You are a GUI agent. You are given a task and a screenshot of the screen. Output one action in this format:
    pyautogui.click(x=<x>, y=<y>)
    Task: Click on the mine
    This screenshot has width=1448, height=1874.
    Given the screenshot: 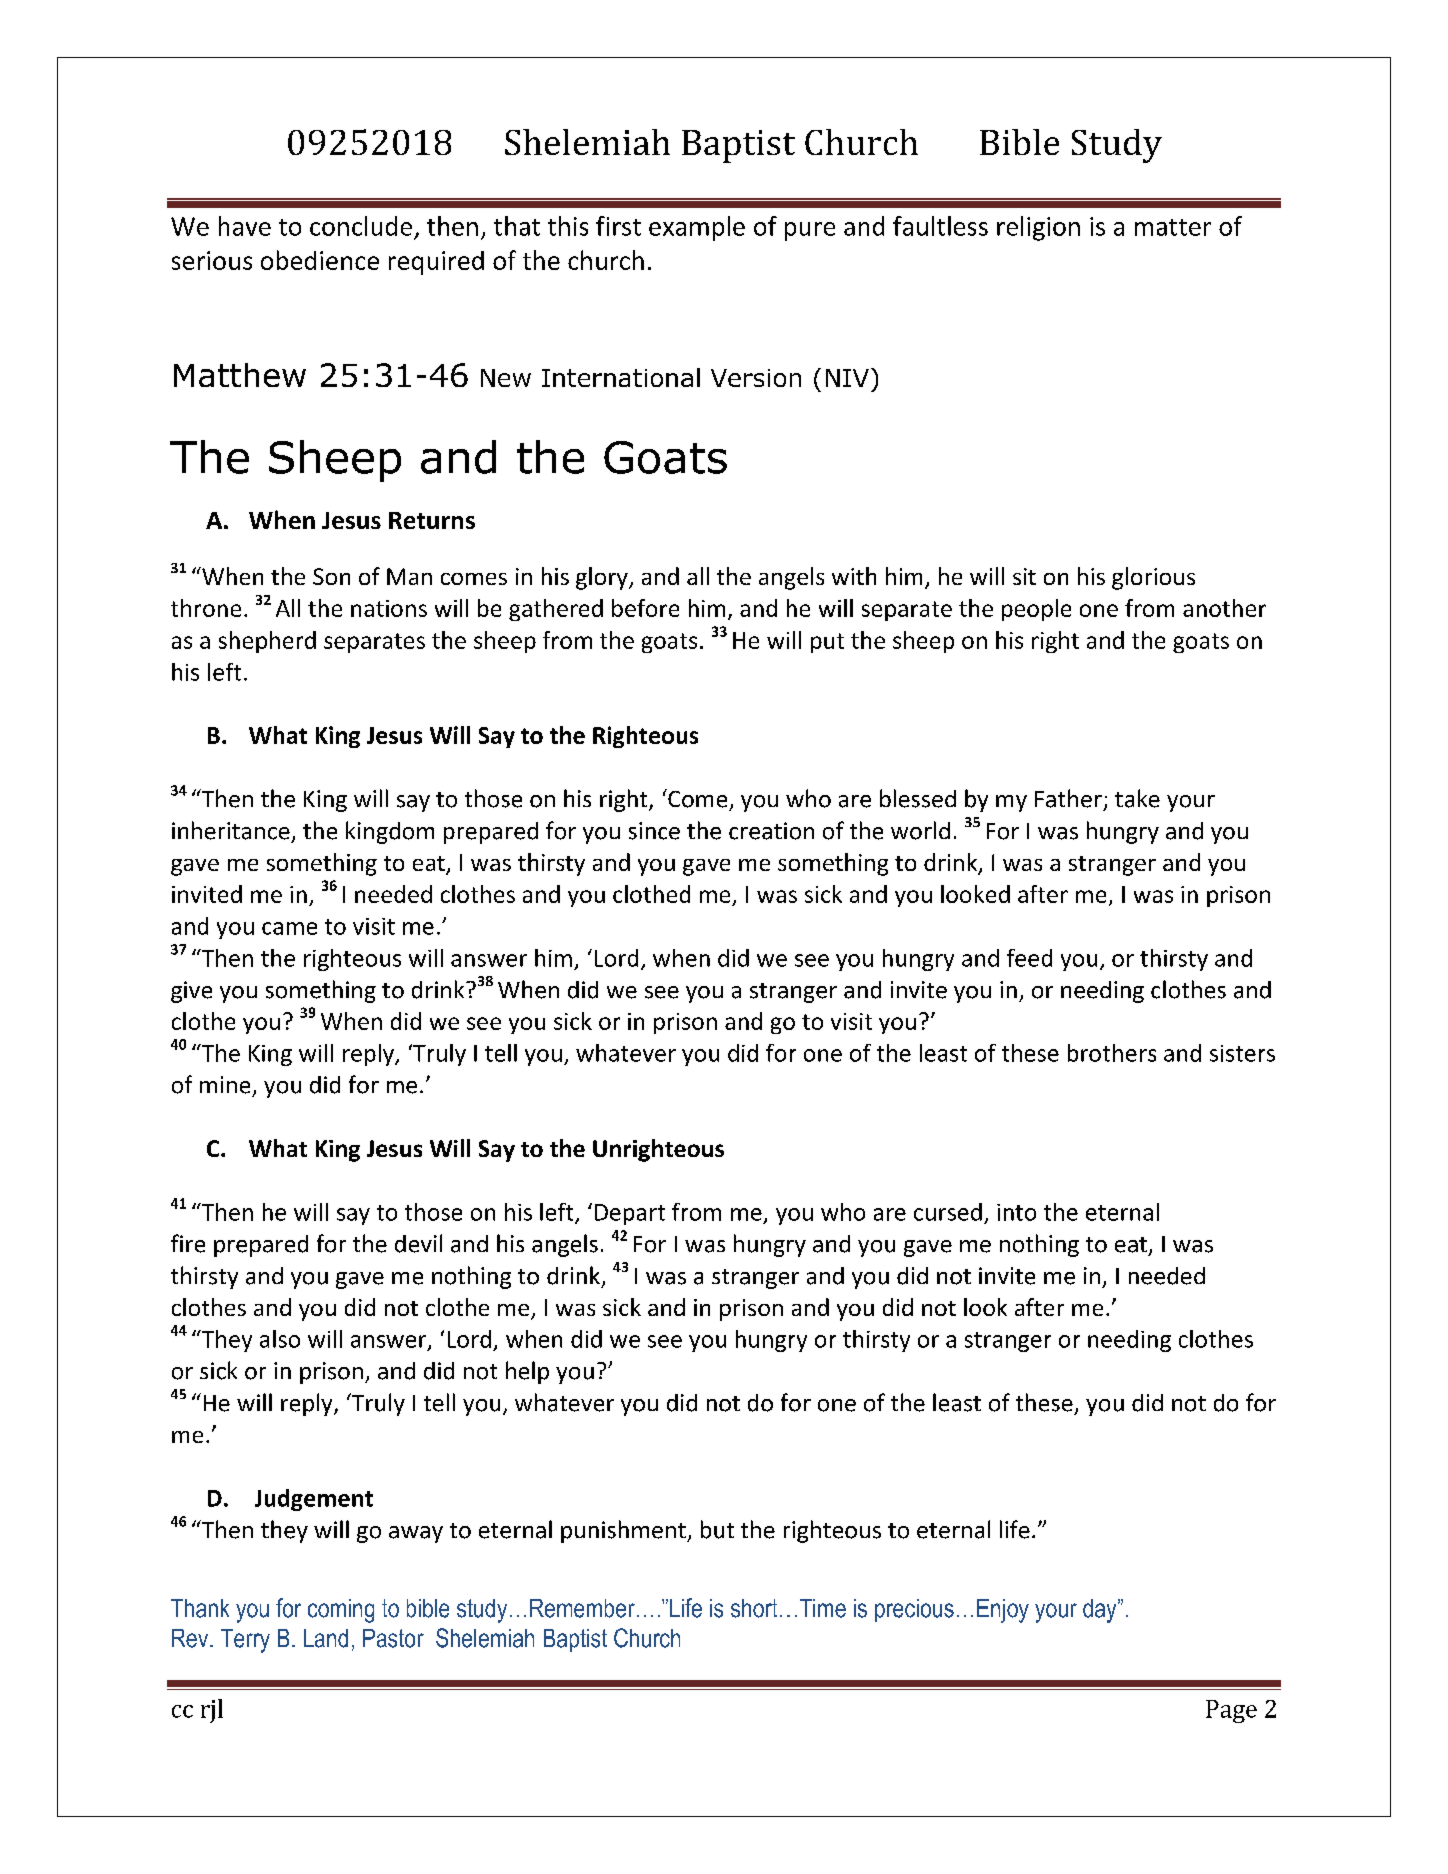 What is the action you would take?
    pyautogui.click(x=225, y=1085)
